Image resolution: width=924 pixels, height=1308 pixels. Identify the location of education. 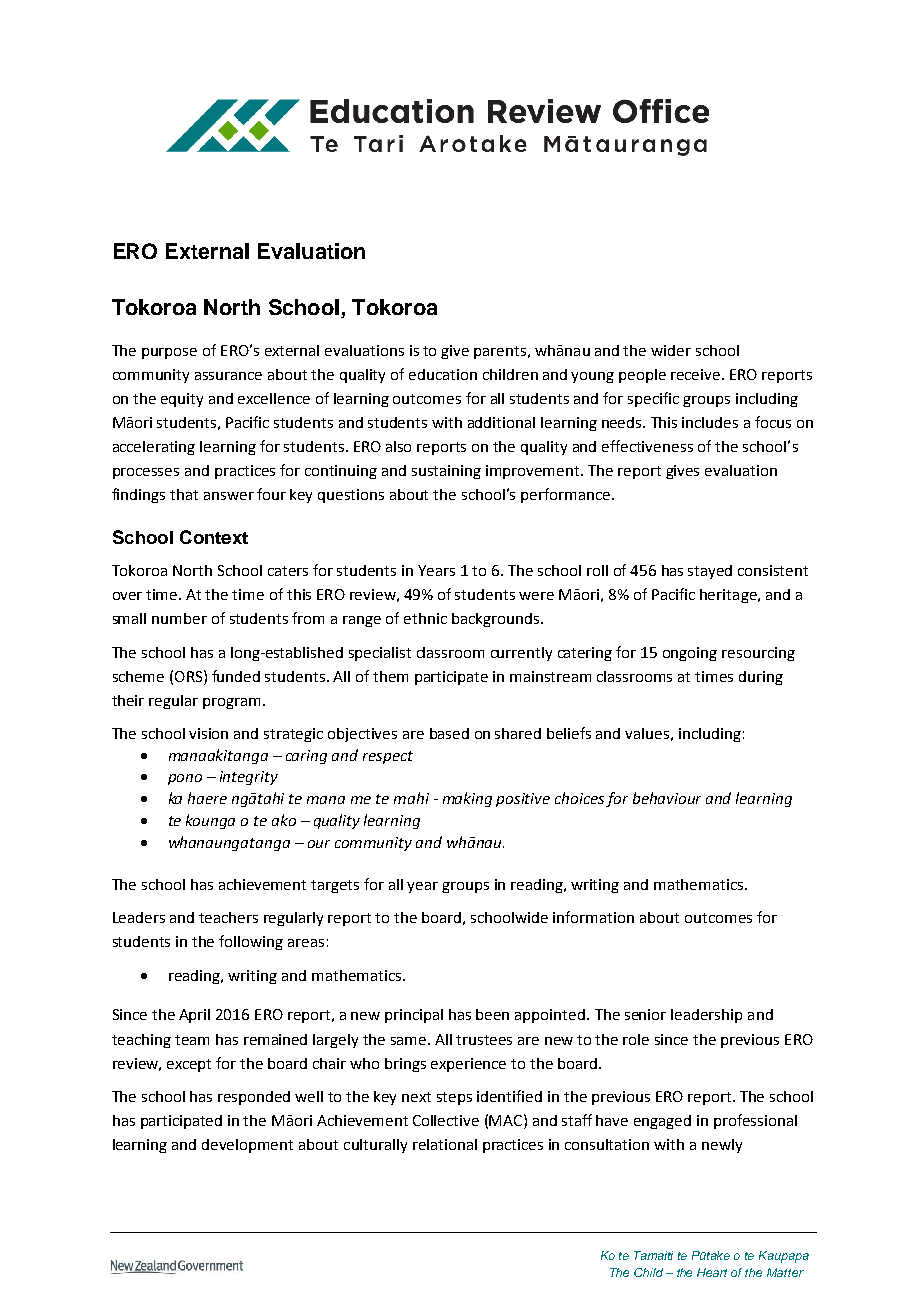
(443, 374).
